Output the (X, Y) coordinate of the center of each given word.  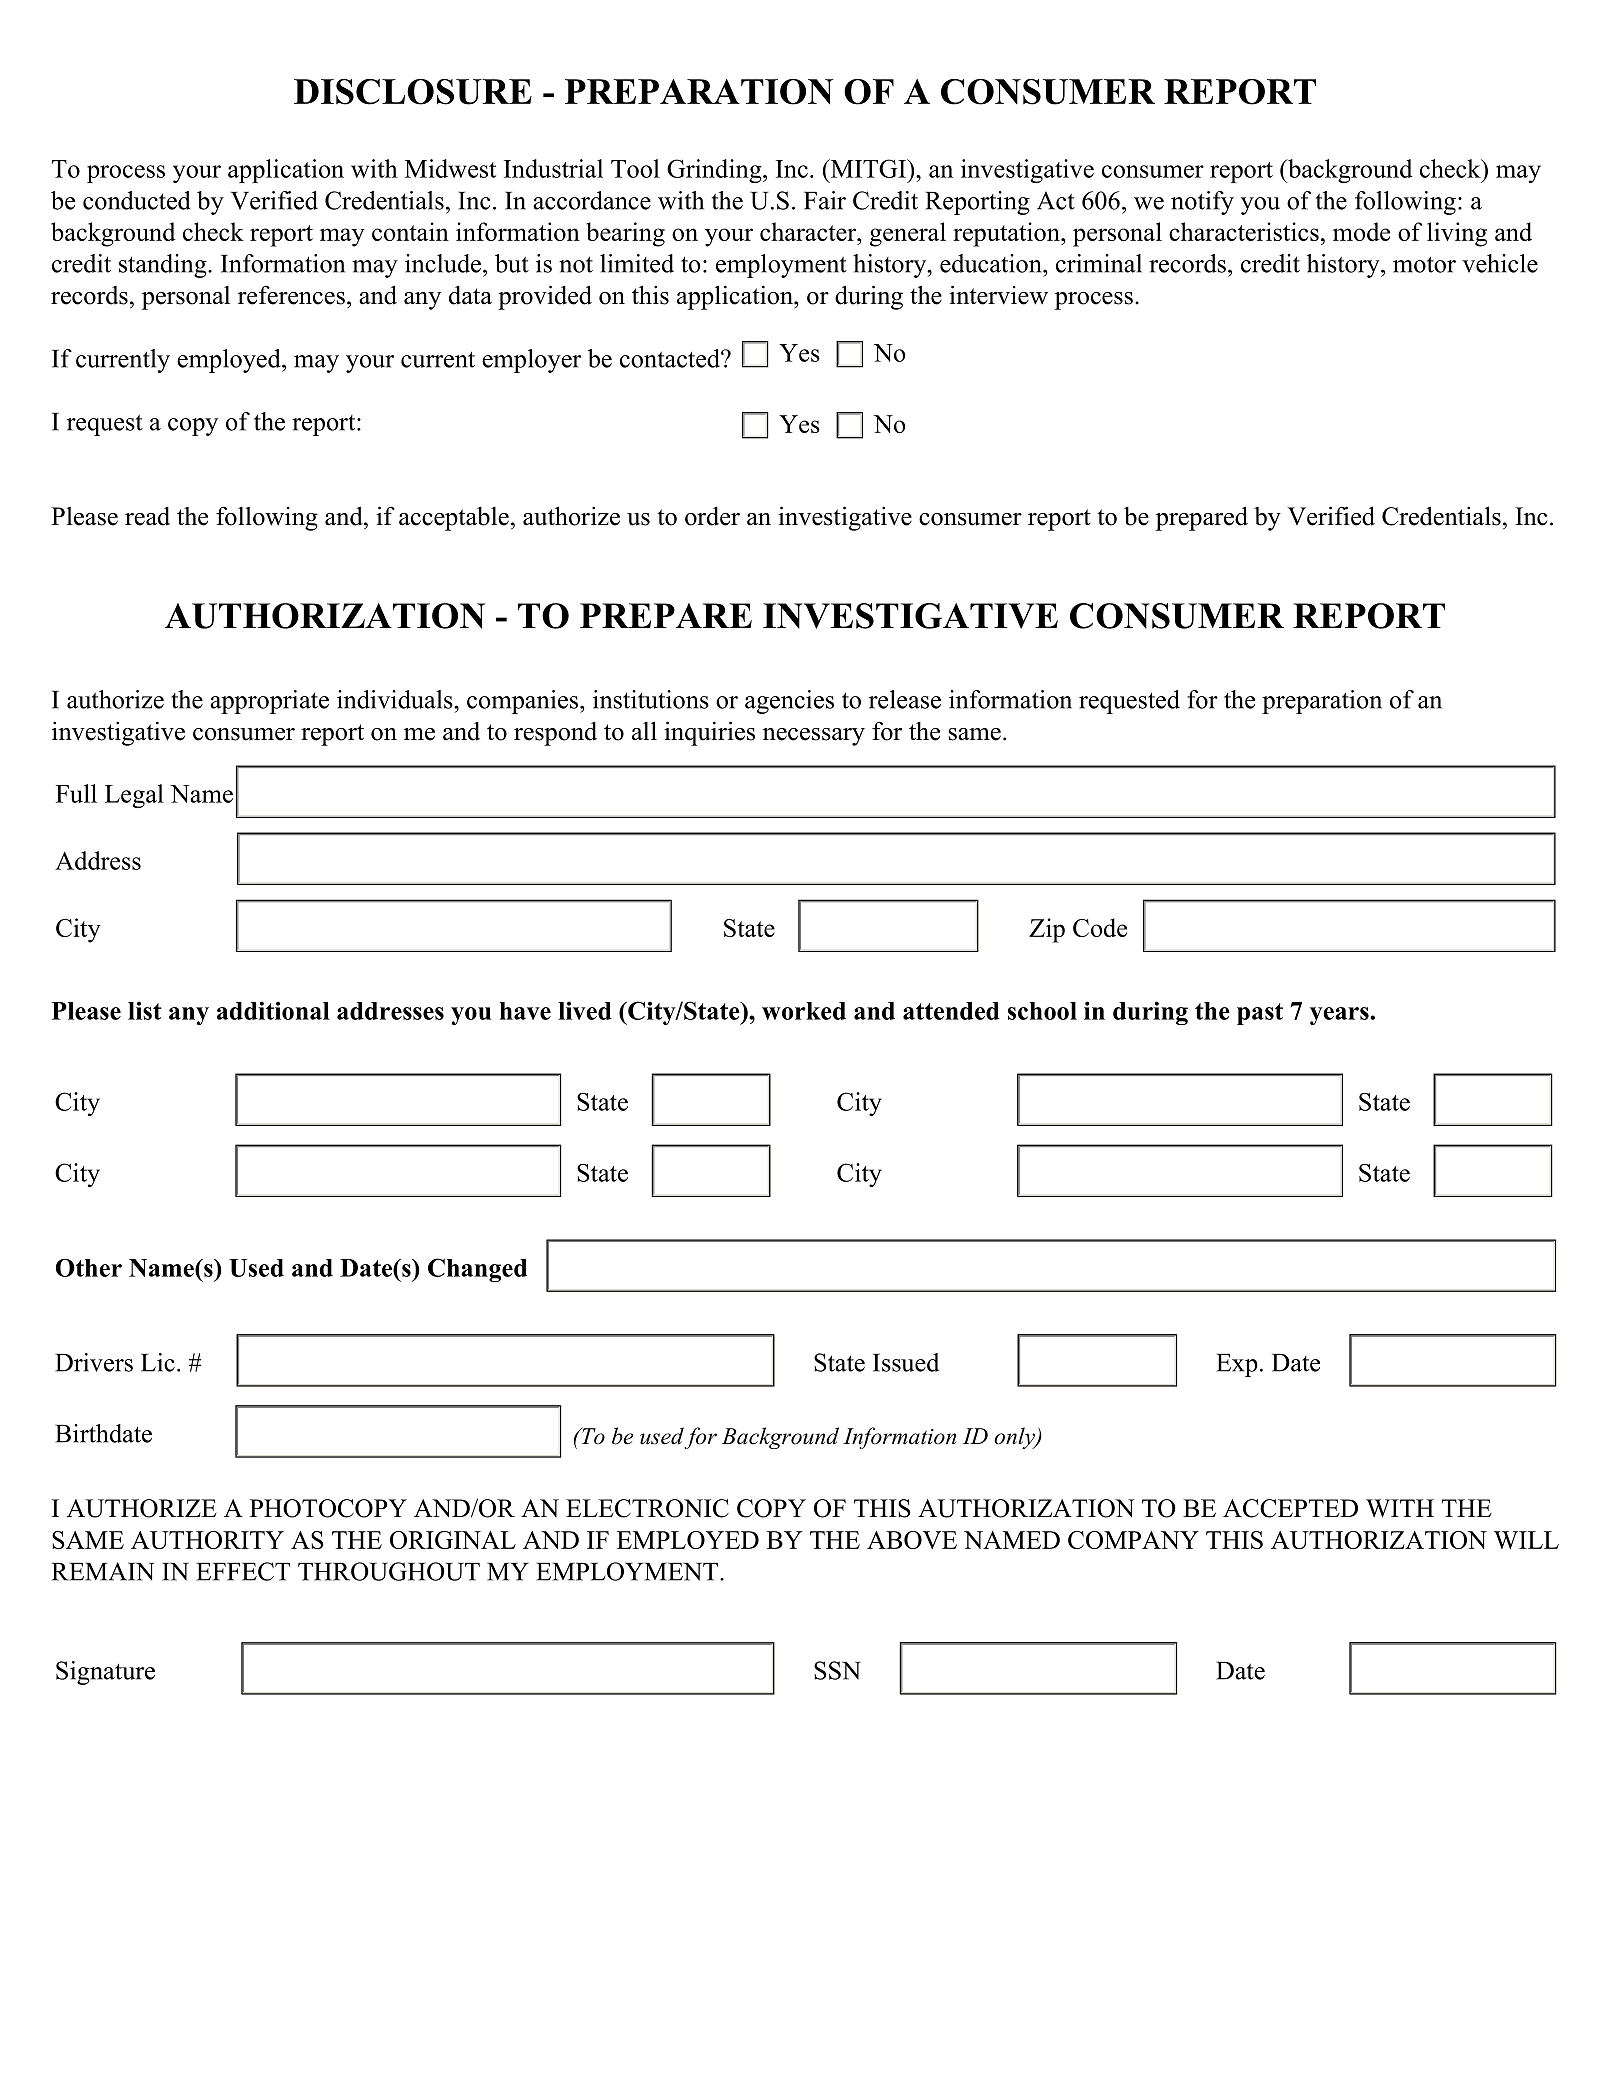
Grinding (715, 171)
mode (1361, 231)
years (1340, 1016)
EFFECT (243, 1571)
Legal (134, 796)
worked (804, 1011)
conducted (137, 200)
